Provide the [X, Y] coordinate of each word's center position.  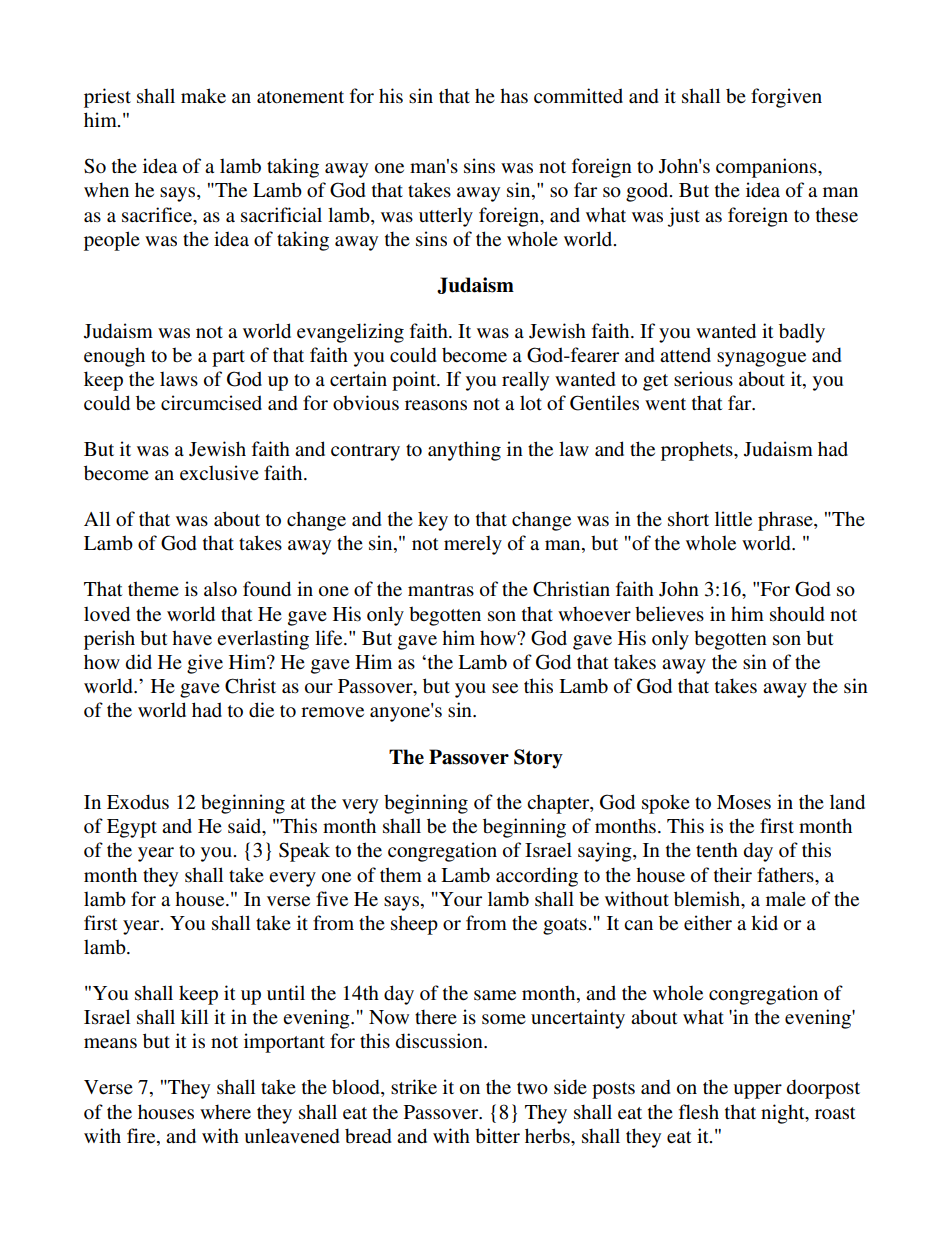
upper [757, 1091]
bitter [497, 1136]
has [514, 96]
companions [767, 168]
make [203, 96]
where [225, 1112]
